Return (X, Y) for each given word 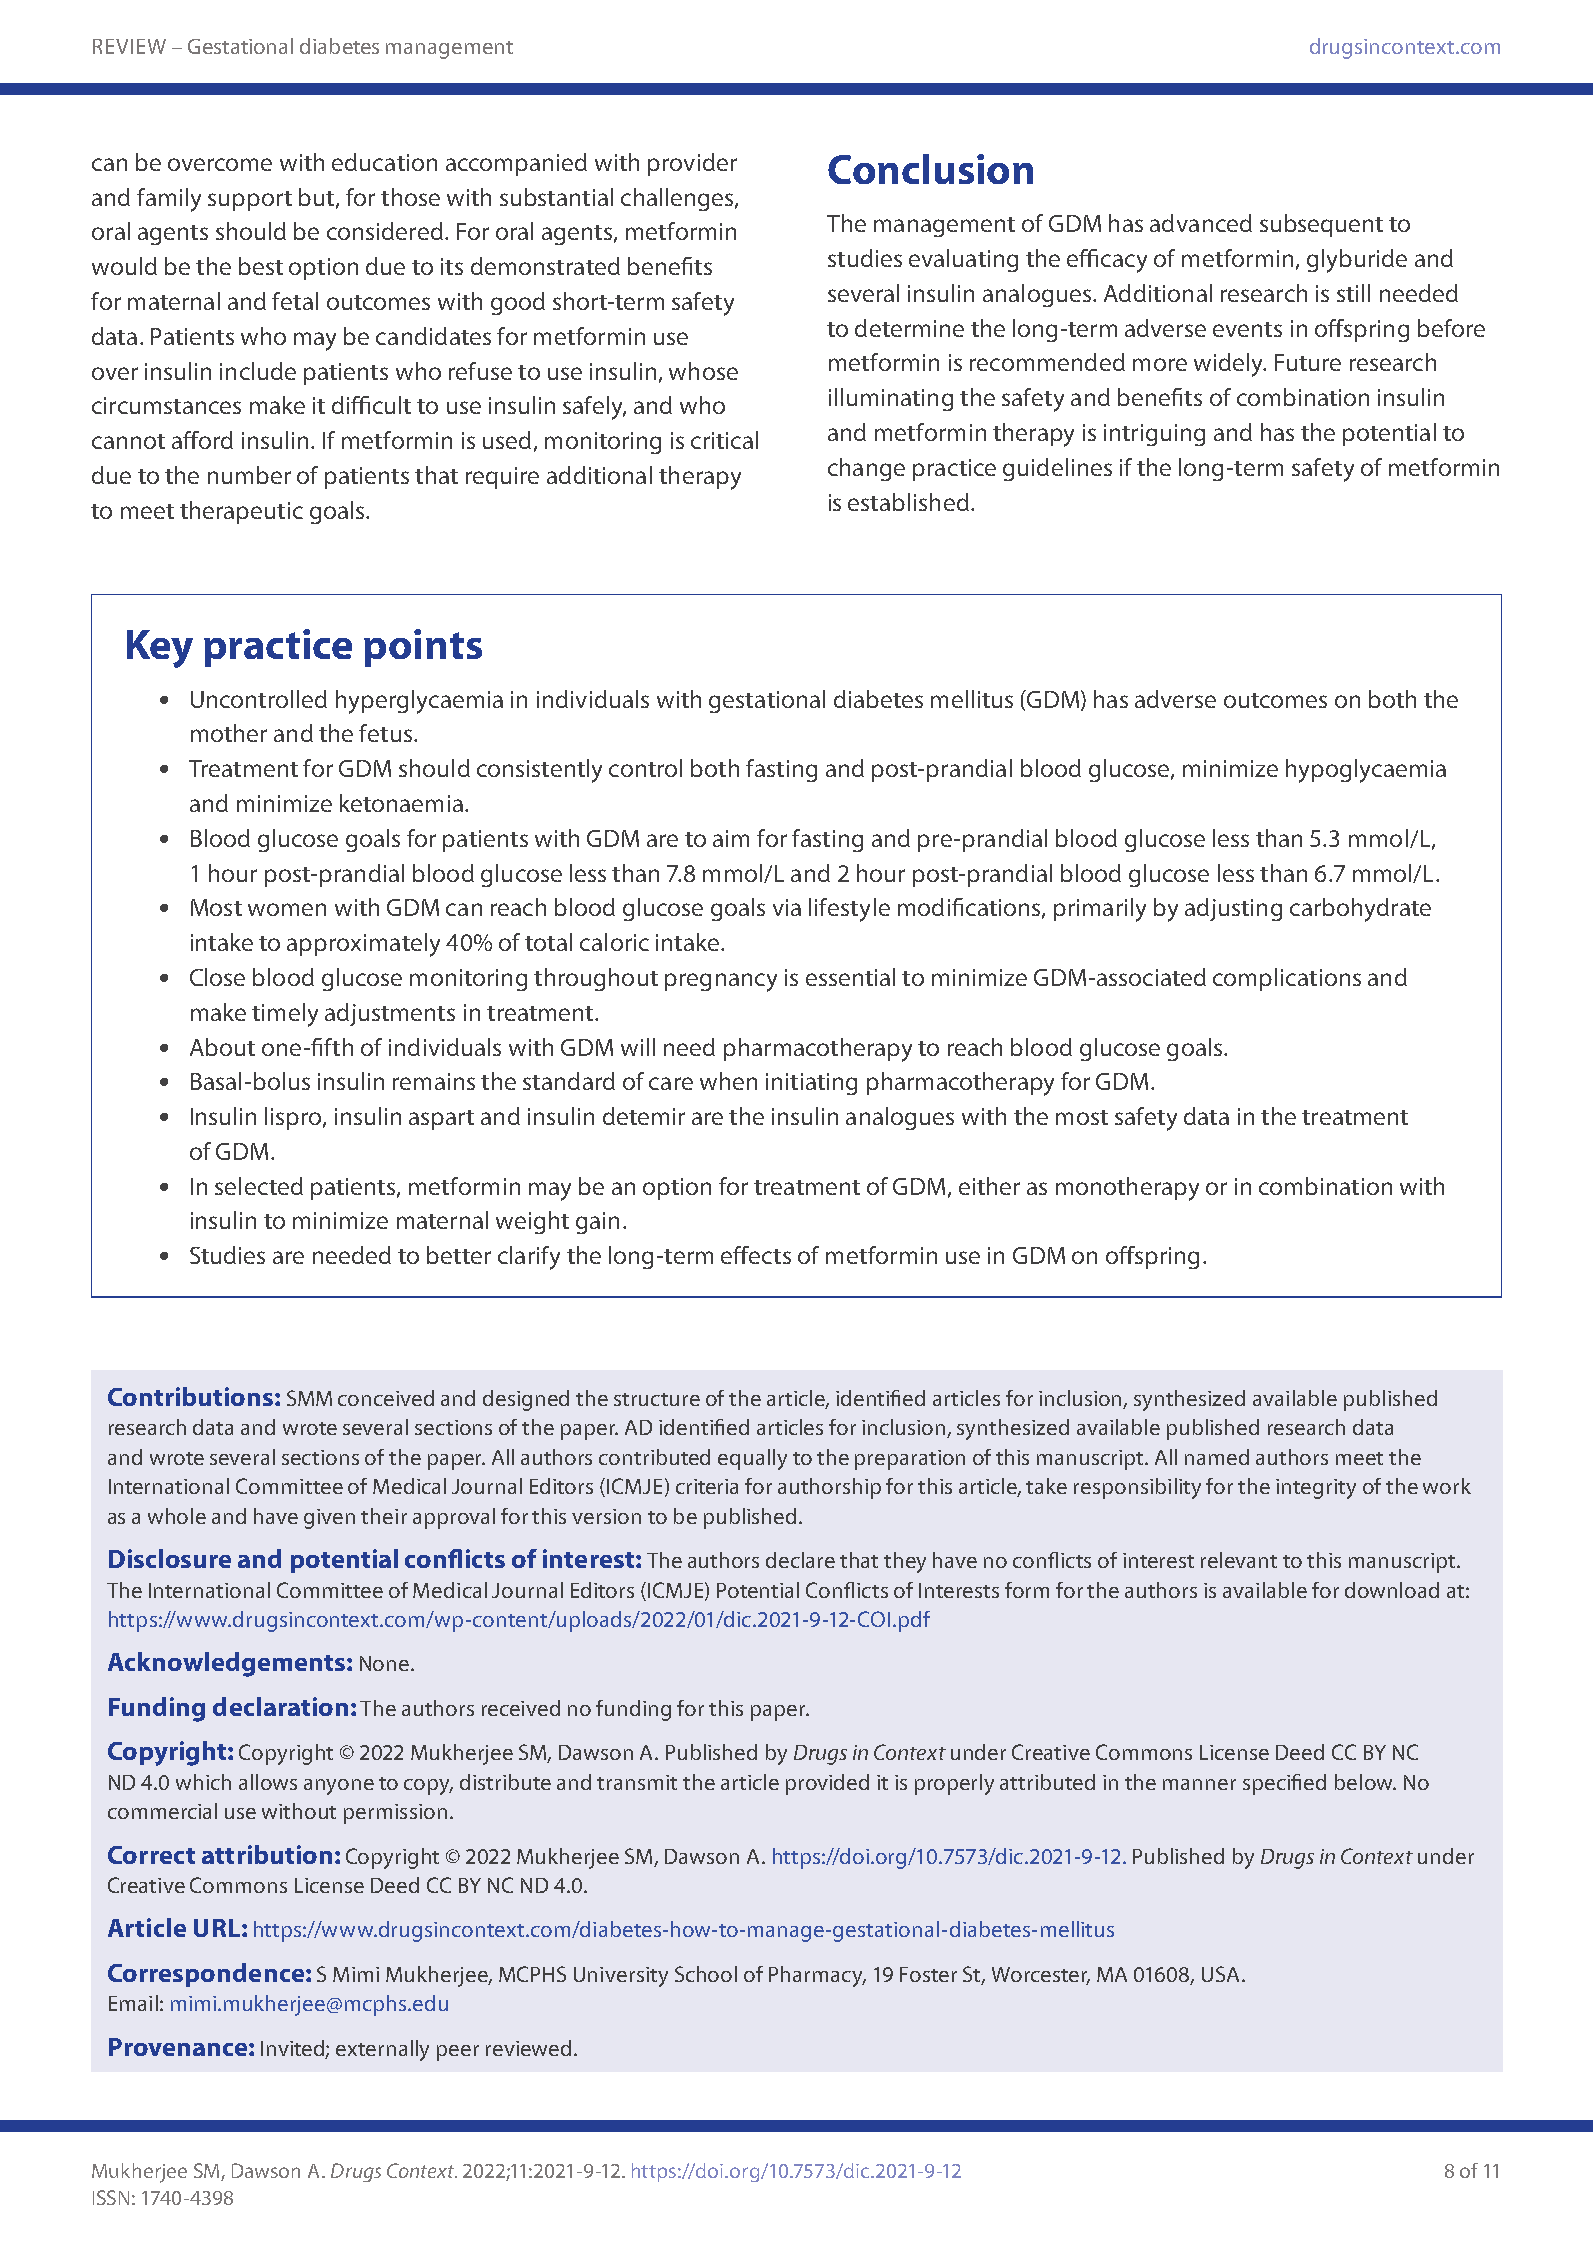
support (250, 201)
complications (1287, 979)
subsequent (1321, 225)
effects (756, 1255)
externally (382, 2050)
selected (259, 1186)
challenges (678, 199)
